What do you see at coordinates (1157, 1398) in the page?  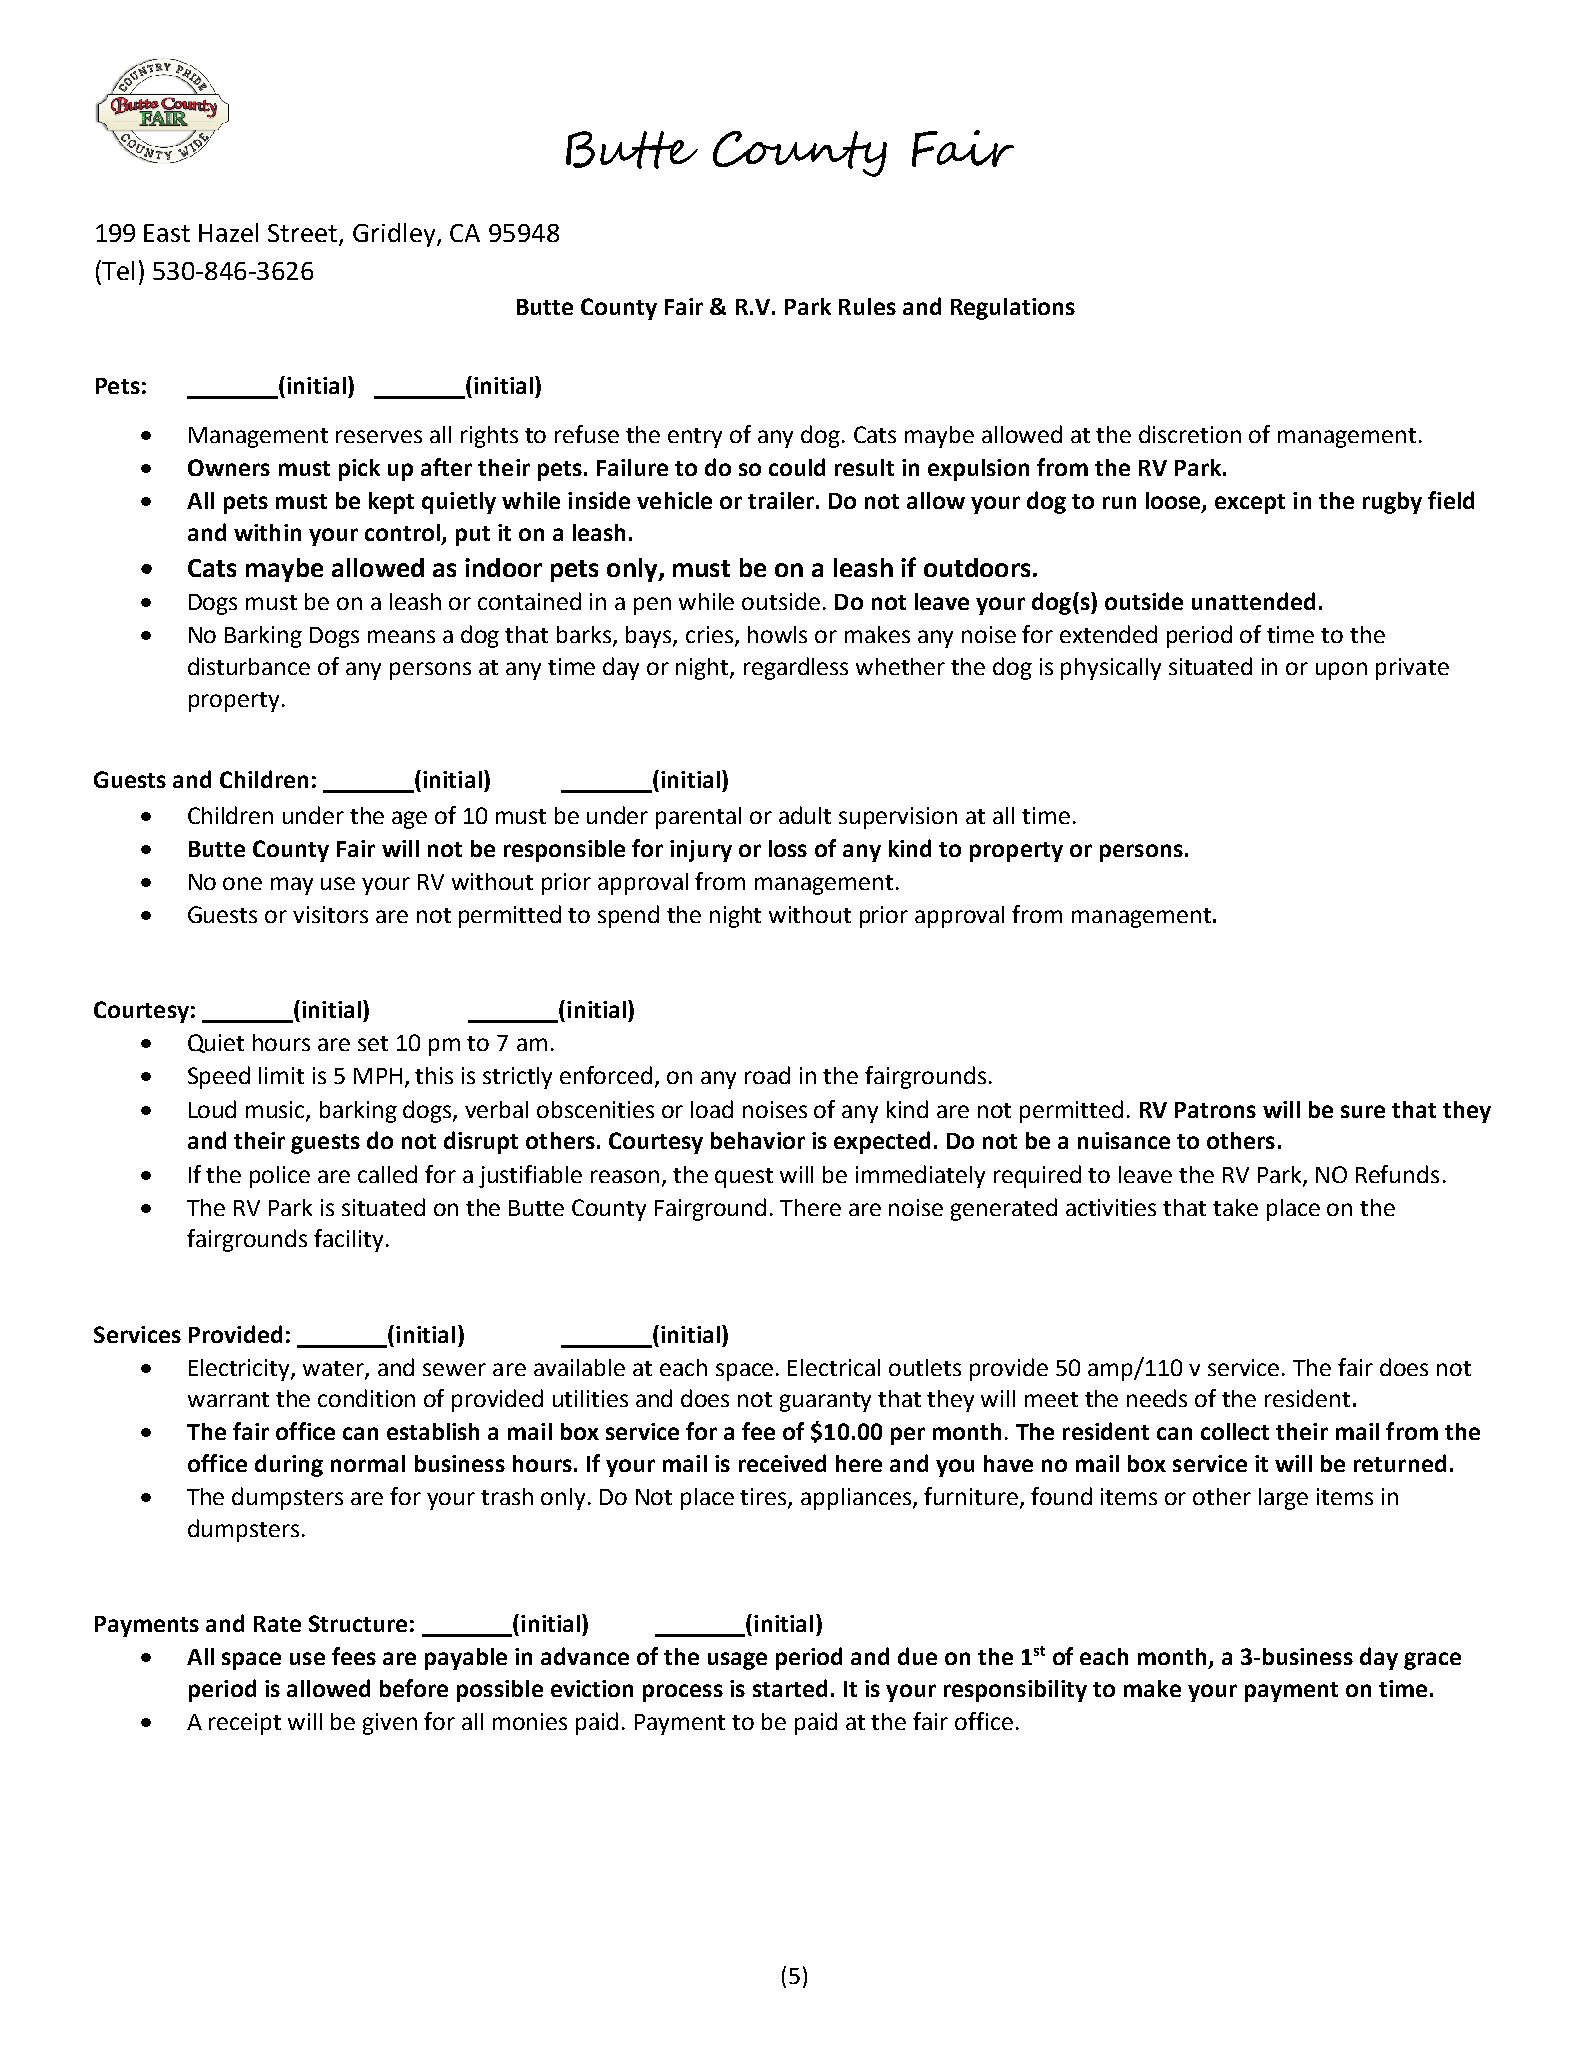 I see `needs` at bounding box center [1157, 1398].
